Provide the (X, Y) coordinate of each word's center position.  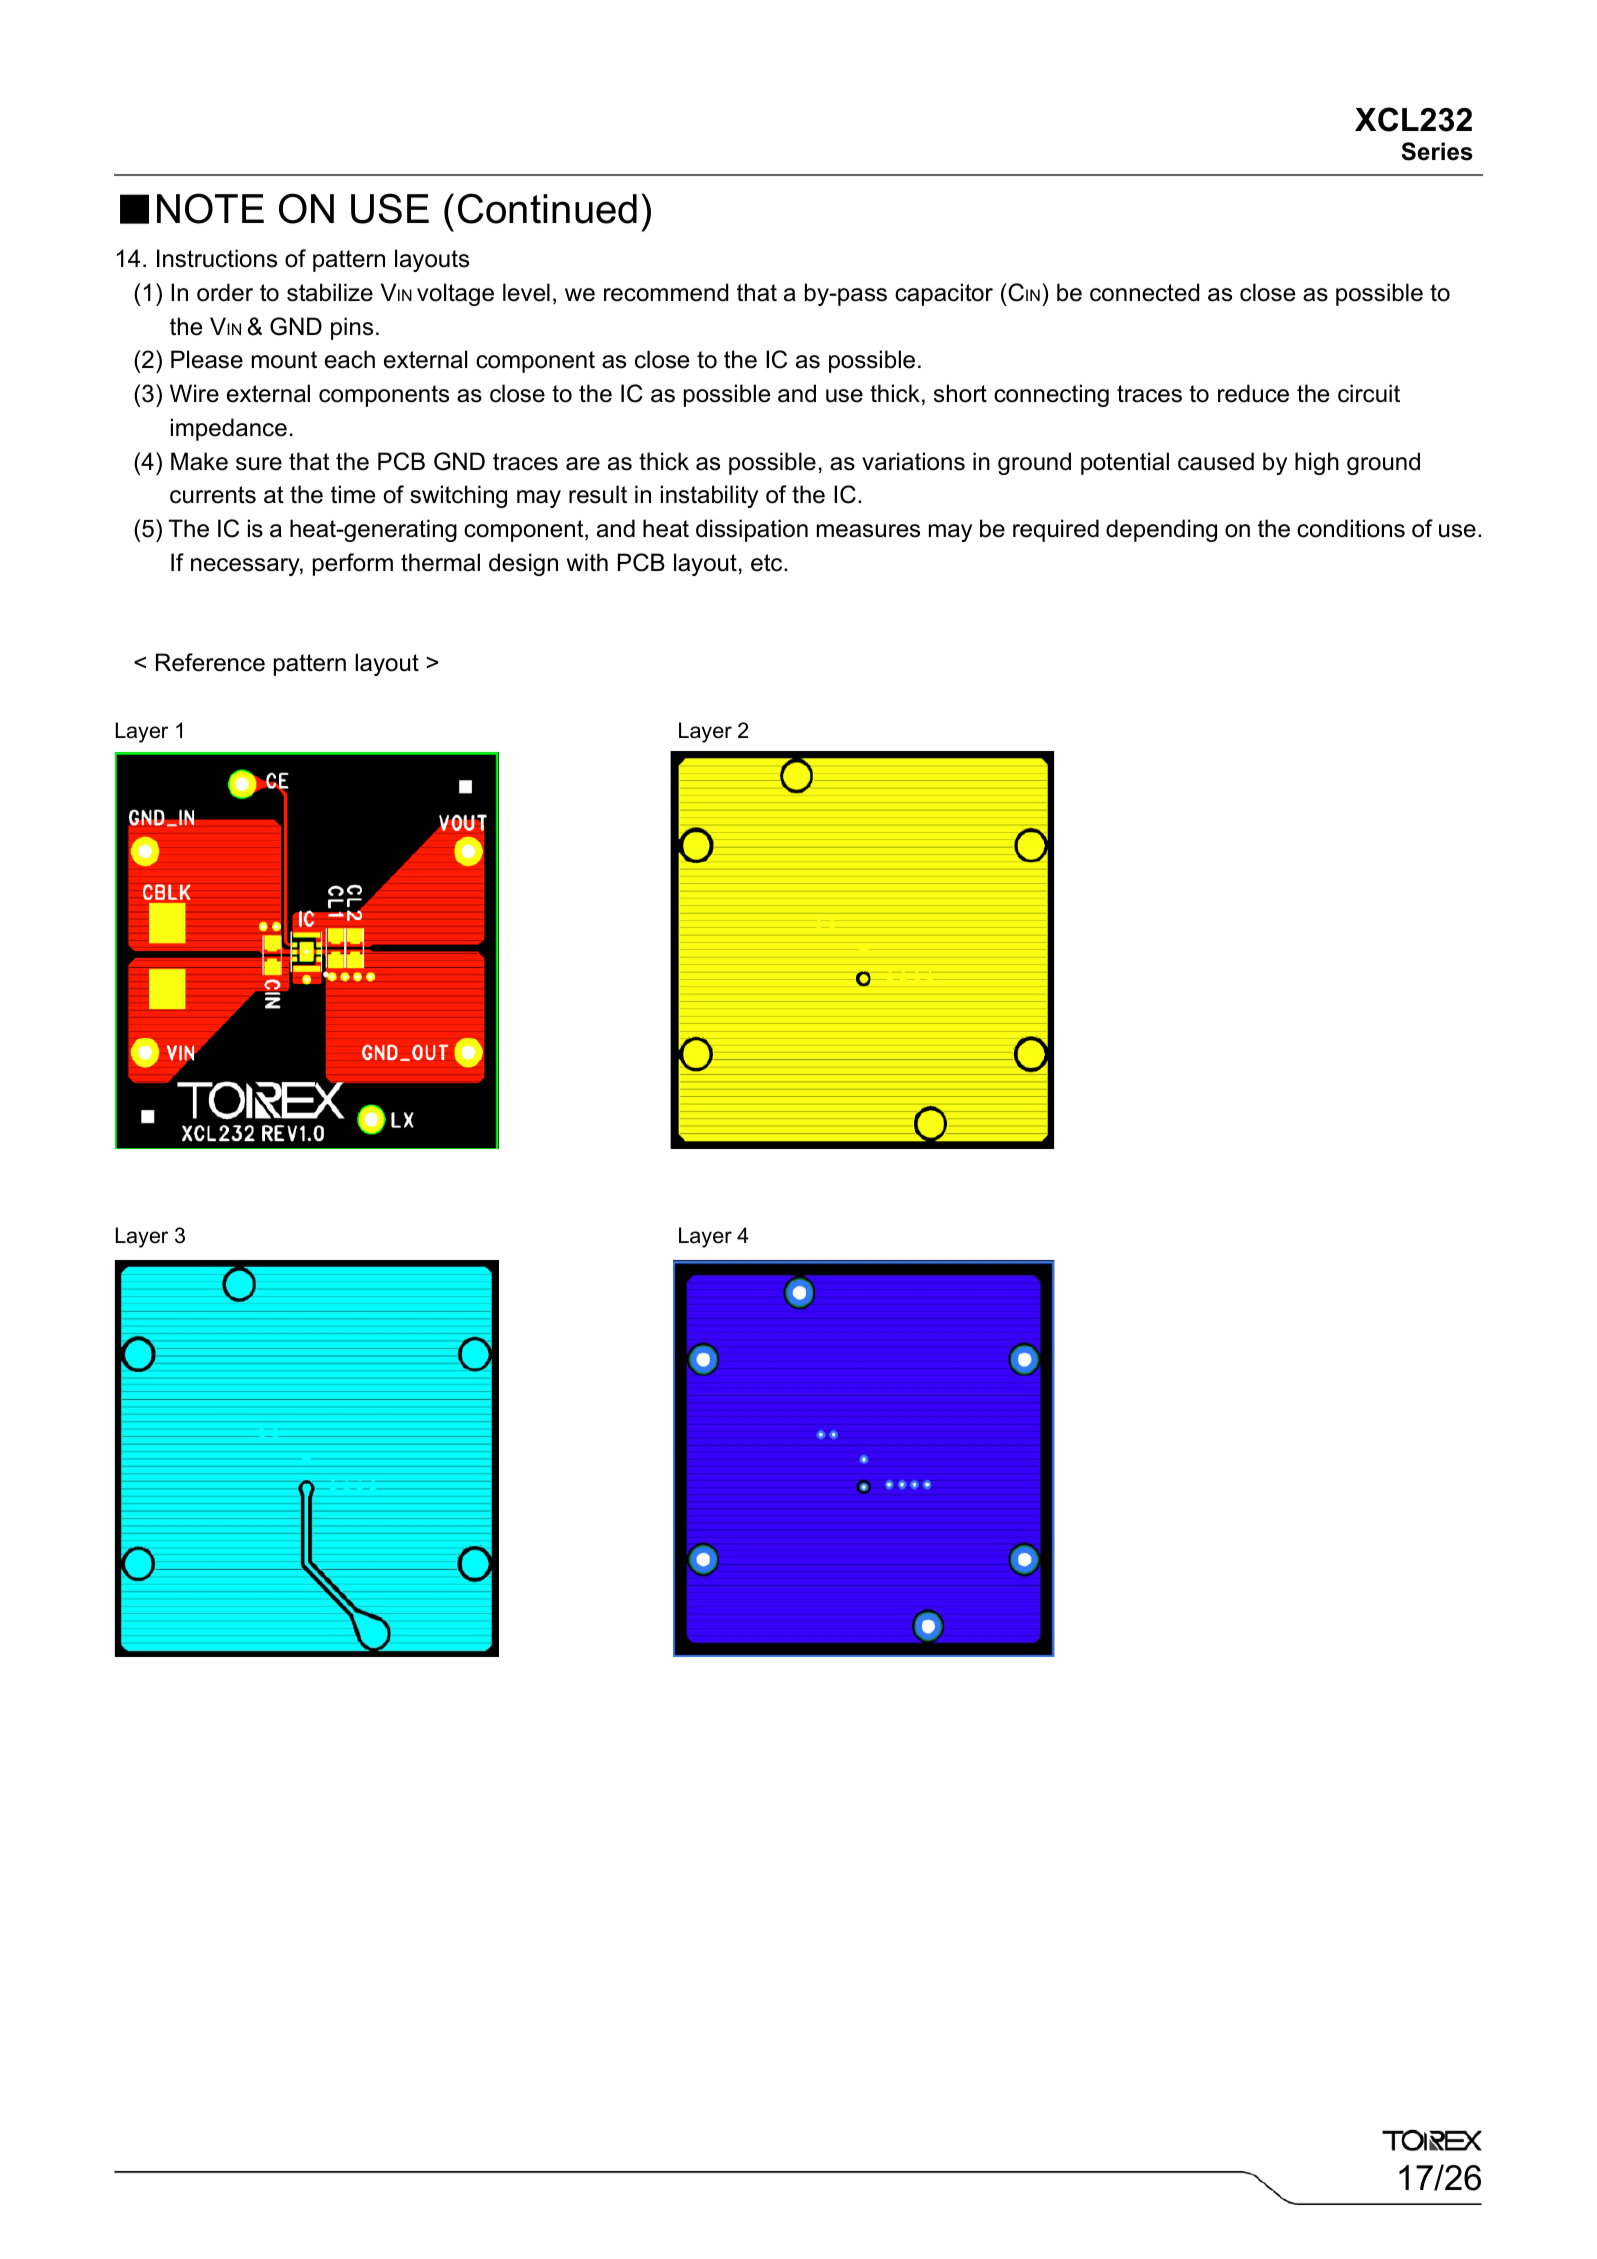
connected (1144, 292)
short (960, 393)
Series (1437, 151)
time (353, 494)
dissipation (752, 530)
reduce (1253, 393)
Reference (210, 662)
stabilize (330, 292)
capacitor (944, 294)
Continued (547, 208)
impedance (229, 429)
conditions (1351, 528)
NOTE (210, 208)
